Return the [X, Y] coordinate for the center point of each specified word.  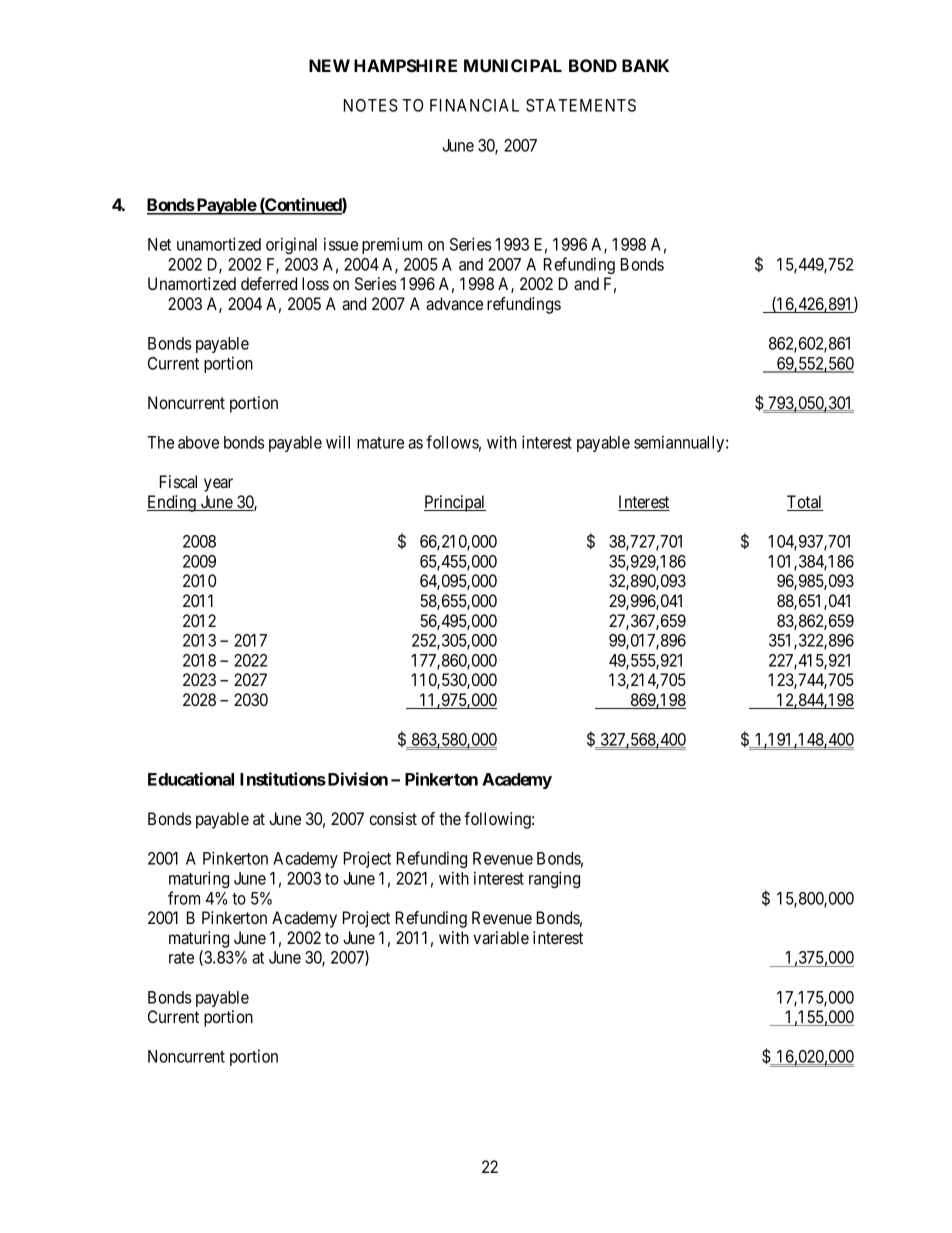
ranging [554, 879]
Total [805, 503]
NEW [329, 65]
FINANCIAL [474, 105]
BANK [645, 65]
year [218, 485]
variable [501, 937]
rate [181, 958]
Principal [455, 503]
